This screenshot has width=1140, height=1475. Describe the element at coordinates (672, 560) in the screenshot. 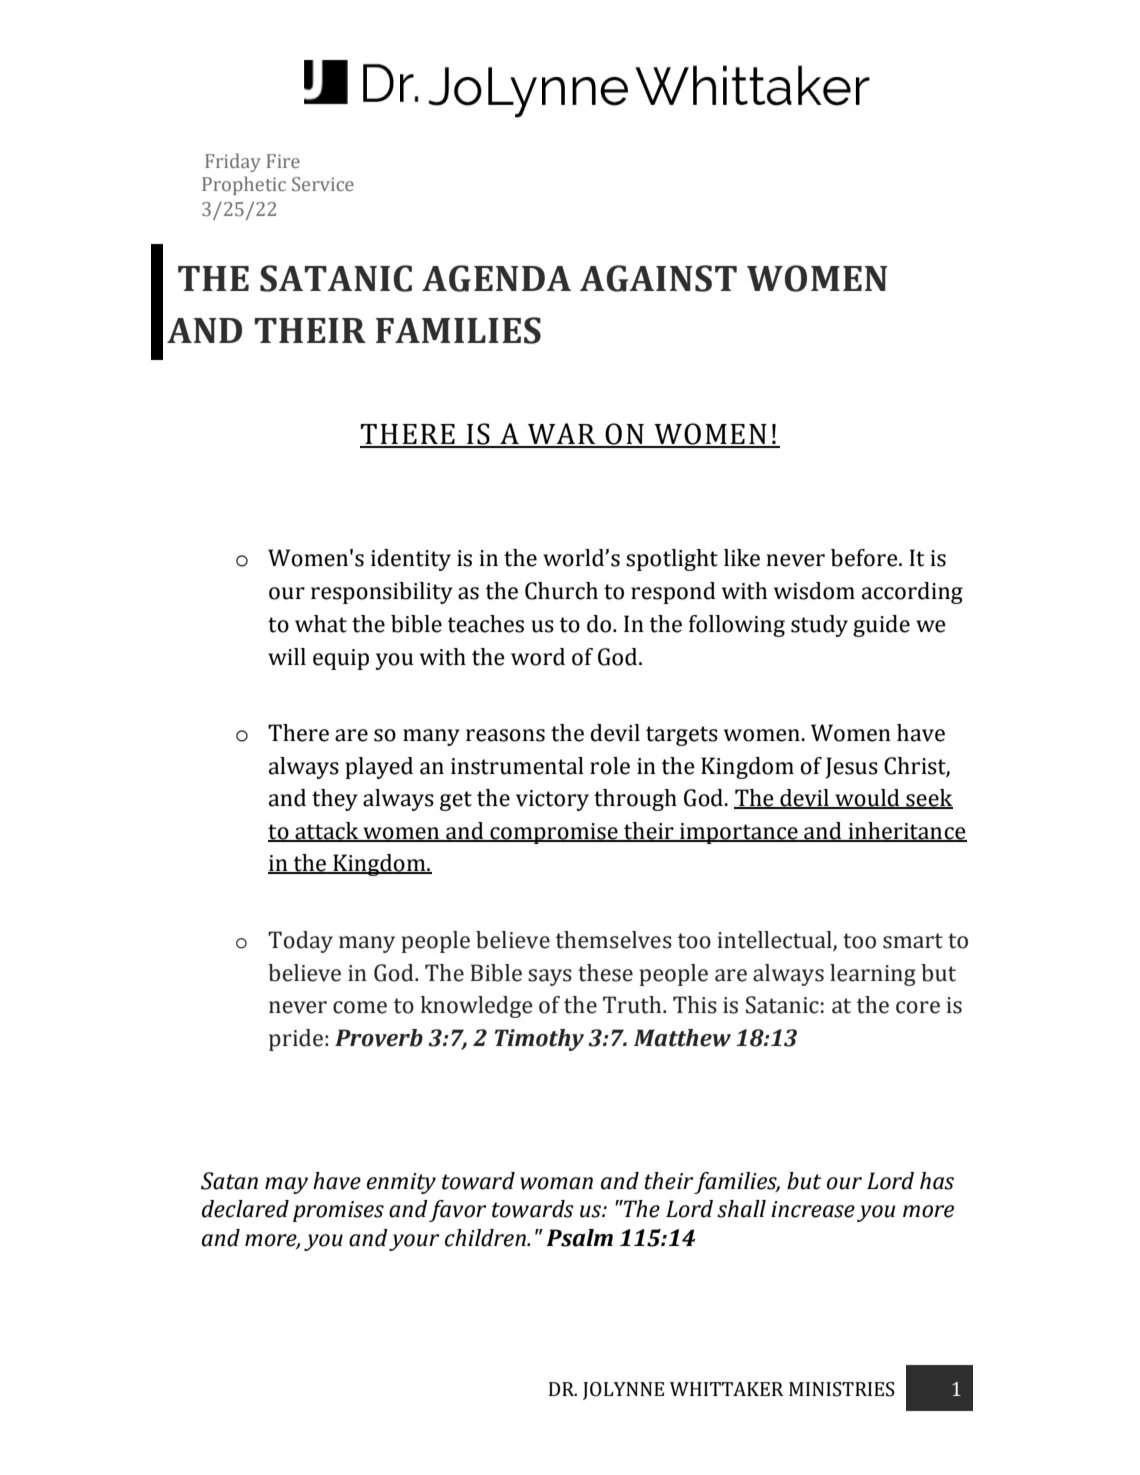

I see `spotlight` at that location.
